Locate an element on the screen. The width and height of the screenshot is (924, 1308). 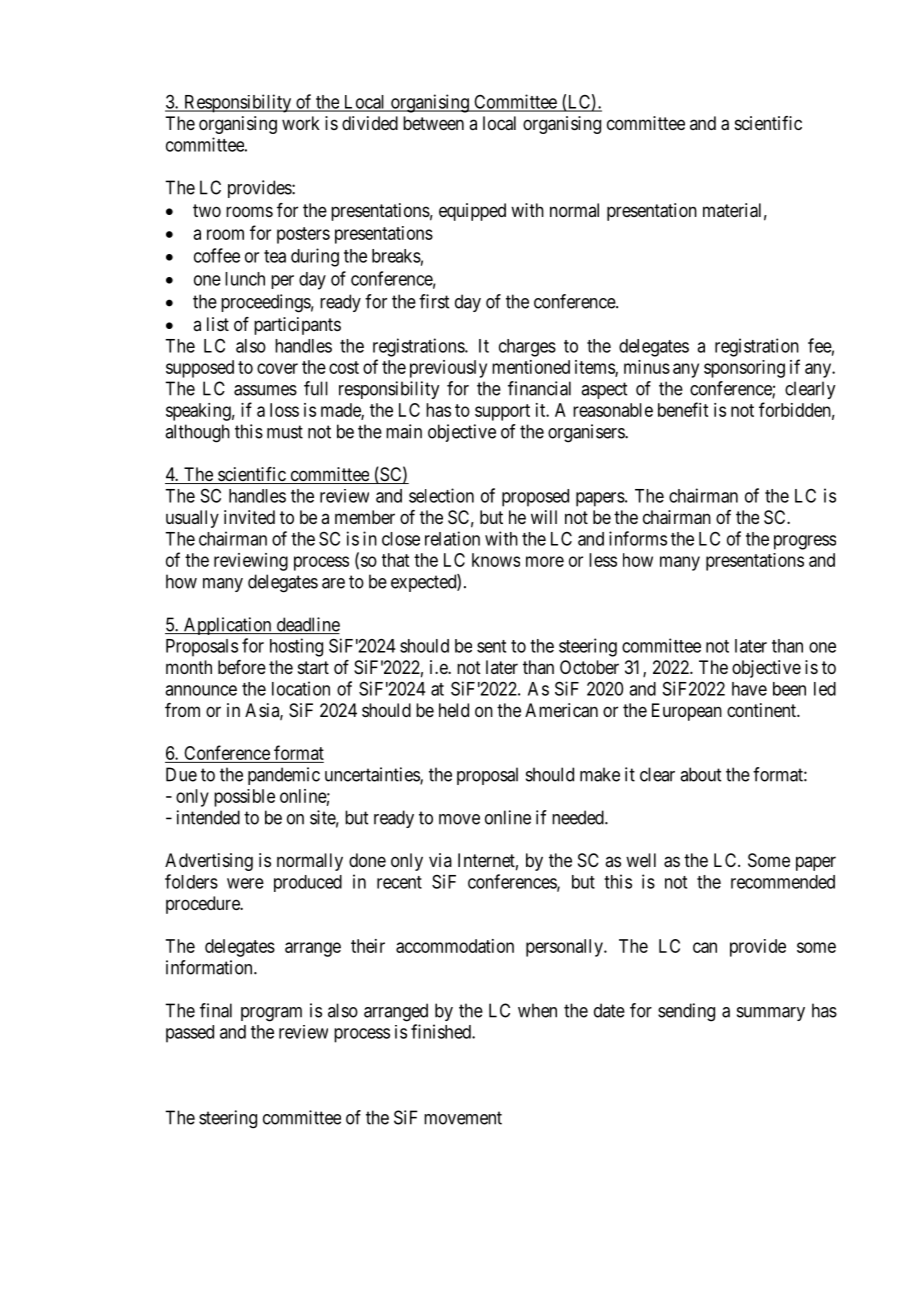
when is located at coordinates (537, 1010).
